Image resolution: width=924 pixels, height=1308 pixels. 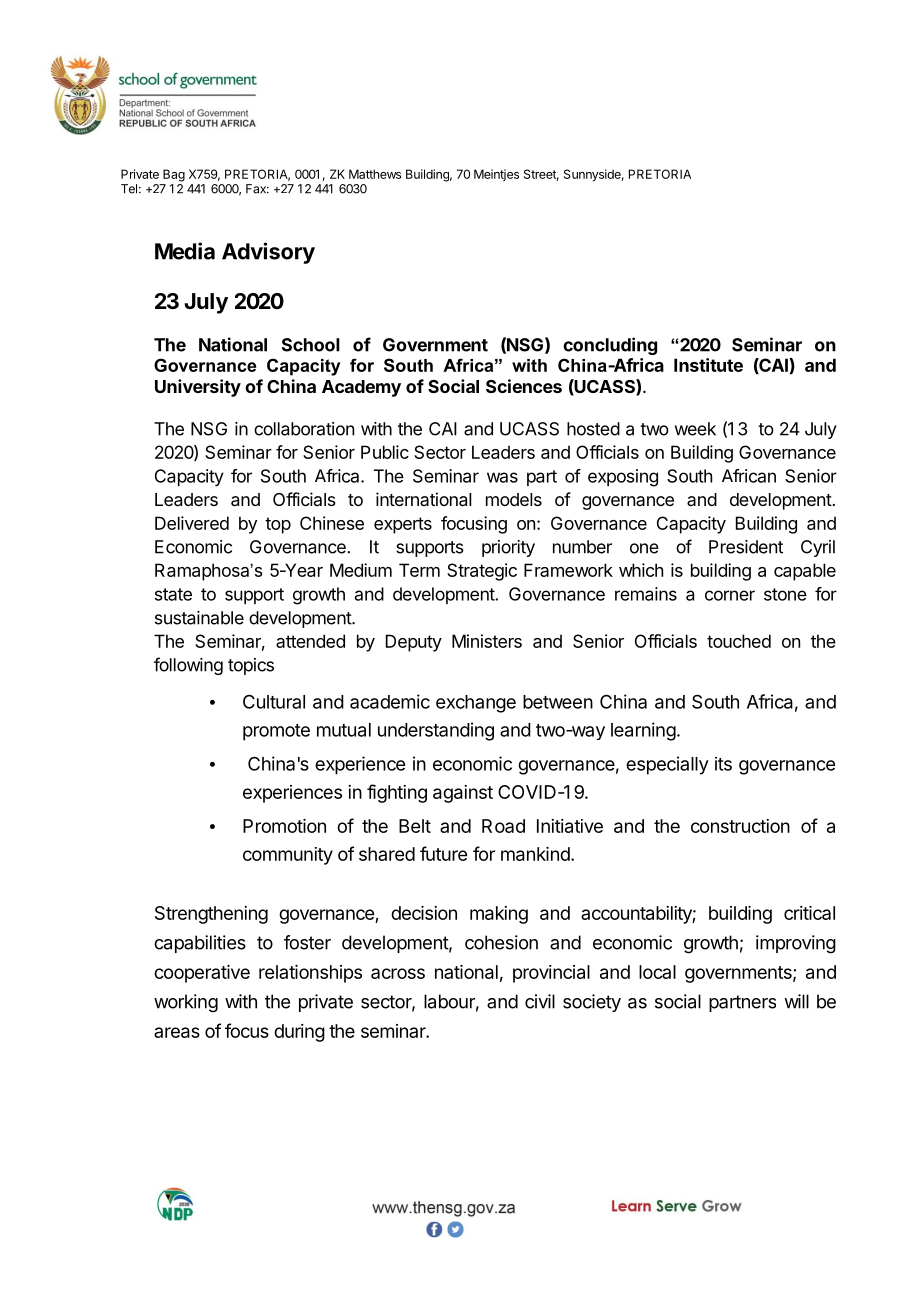 I want to click on during, so click(x=299, y=1033).
